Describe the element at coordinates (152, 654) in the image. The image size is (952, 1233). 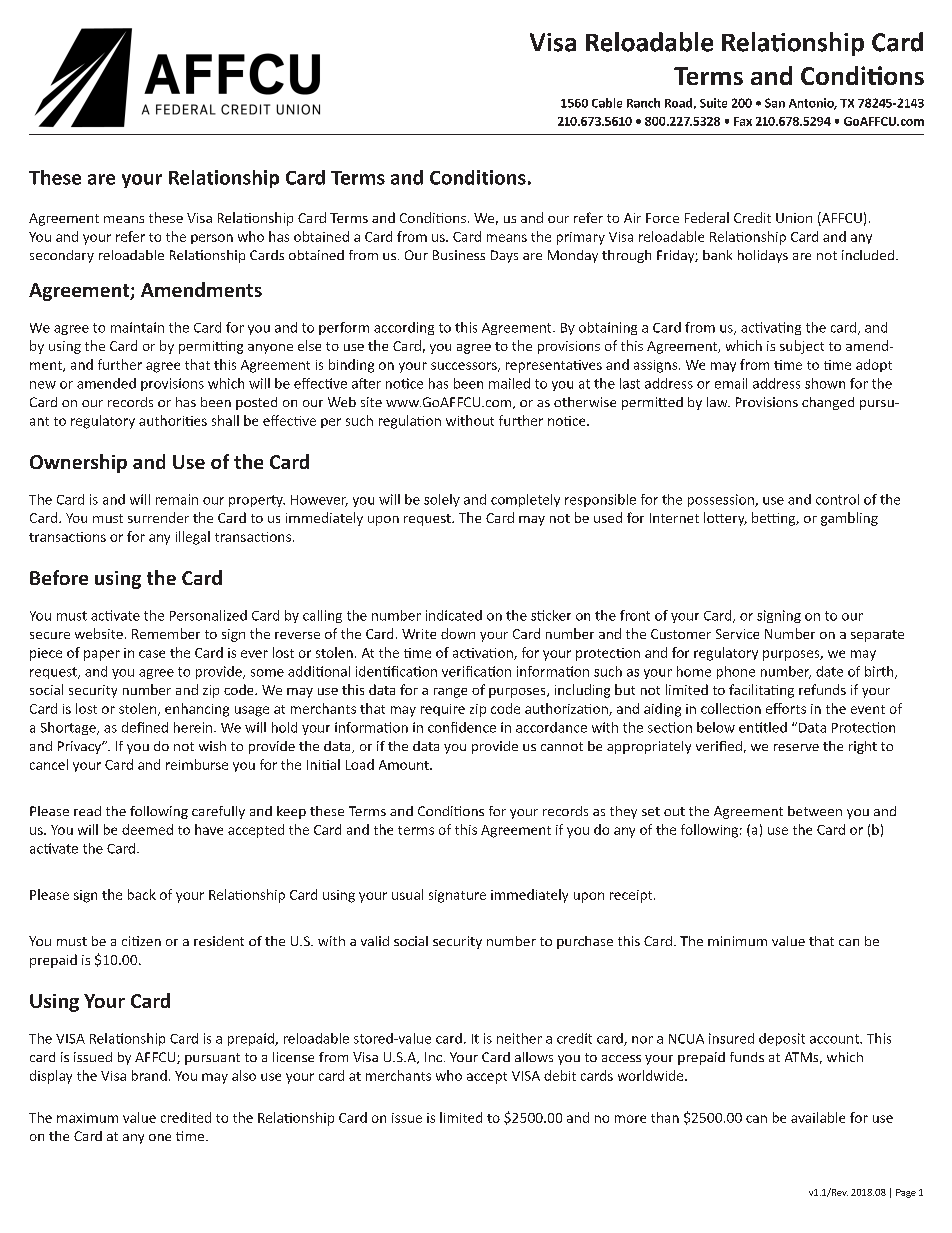
I see `case` at that location.
